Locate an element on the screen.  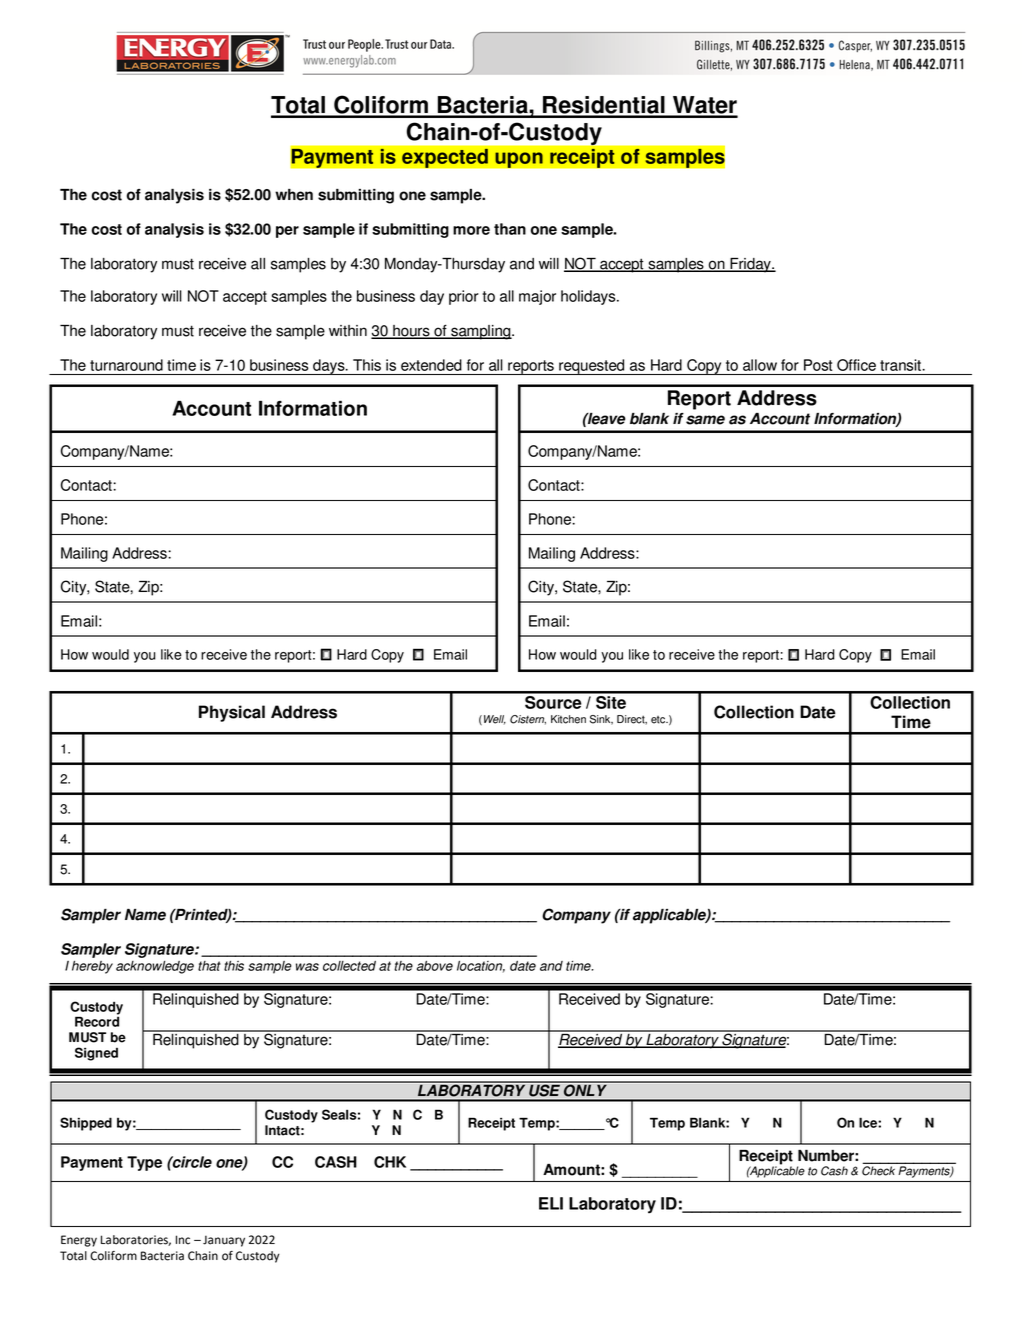
extended is located at coordinates (431, 365).
